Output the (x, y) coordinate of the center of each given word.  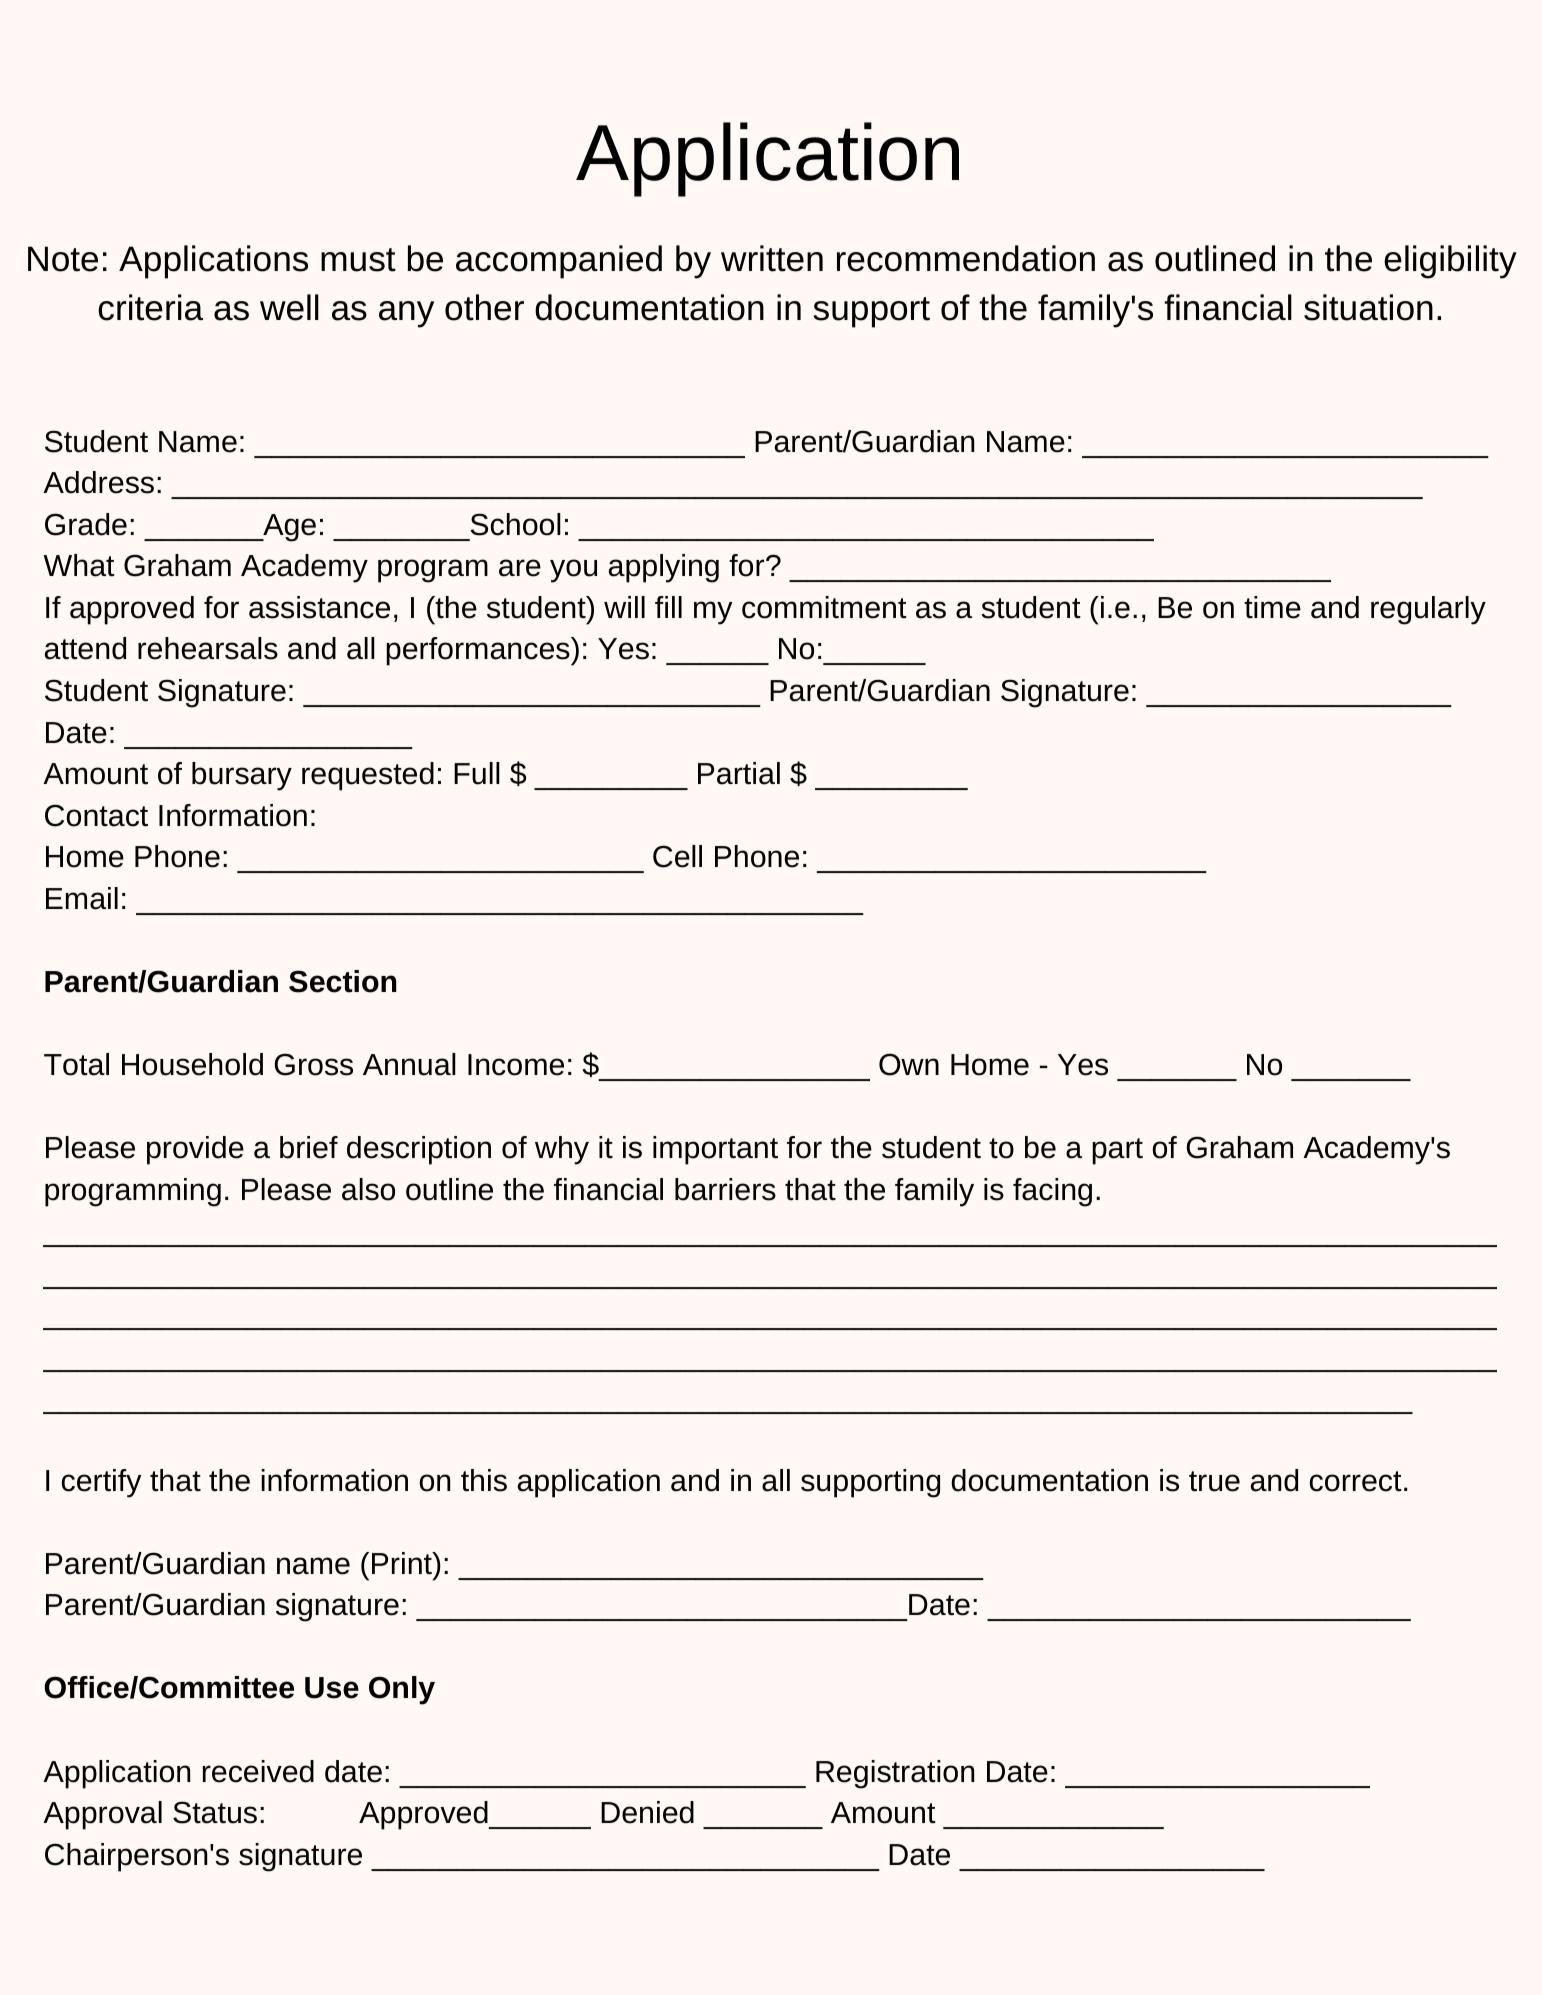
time (1272, 607)
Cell (677, 856)
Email (82, 898)
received (258, 1771)
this (484, 1480)
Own (909, 1064)
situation (1368, 307)
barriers (725, 1189)
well (289, 307)
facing (1052, 1192)
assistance (319, 607)
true (1214, 1481)
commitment (824, 607)
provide (195, 1150)
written (772, 258)
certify (101, 1483)
